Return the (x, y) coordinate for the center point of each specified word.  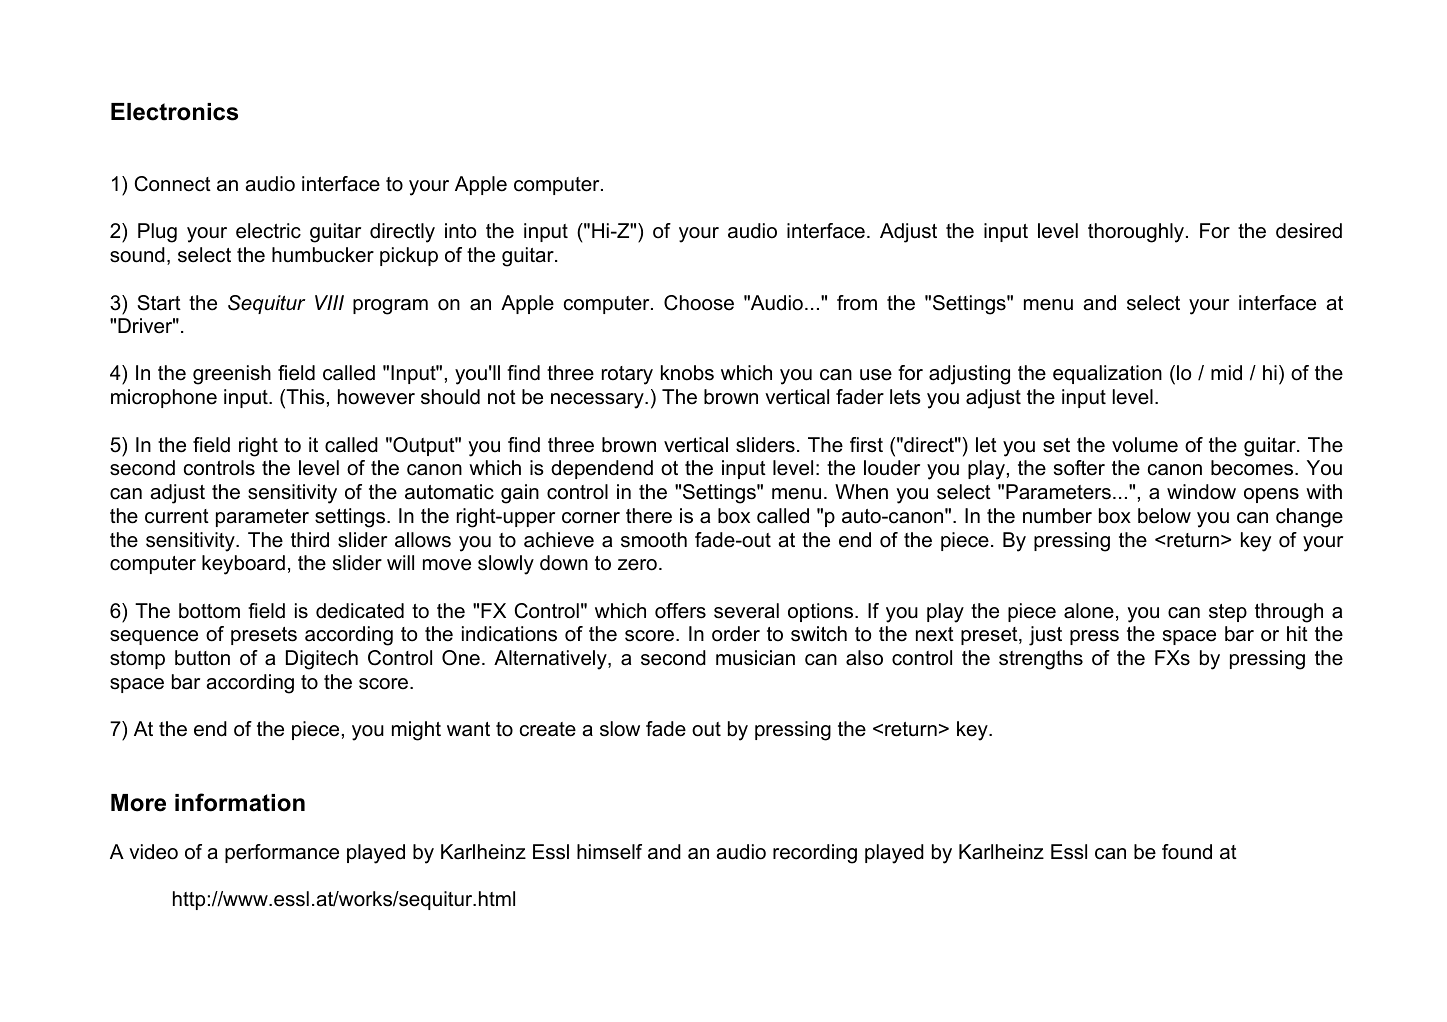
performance (282, 853)
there (649, 516)
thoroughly (1136, 233)
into (460, 231)
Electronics (174, 112)
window (1201, 492)
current (177, 516)
